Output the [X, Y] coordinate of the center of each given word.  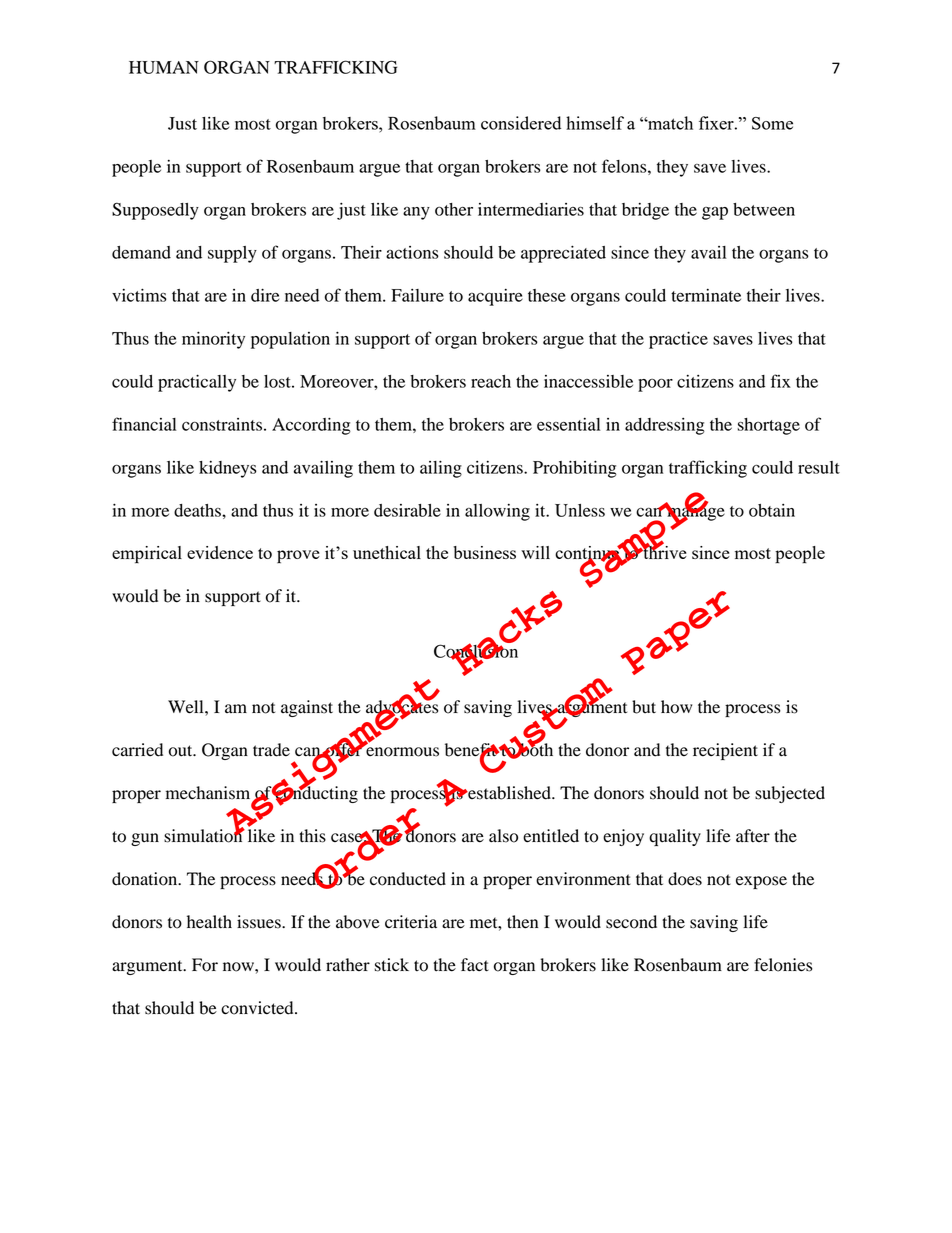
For [205, 965]
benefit [472, 751]
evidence [220, 552]
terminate [706, 295]
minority [213, 340]
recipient [725, 751]
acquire [495, 297]
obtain [772, 510]
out [182, 751]
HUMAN [164, 67]
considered [521, 123]
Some [772, 123]
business [484, 552]
